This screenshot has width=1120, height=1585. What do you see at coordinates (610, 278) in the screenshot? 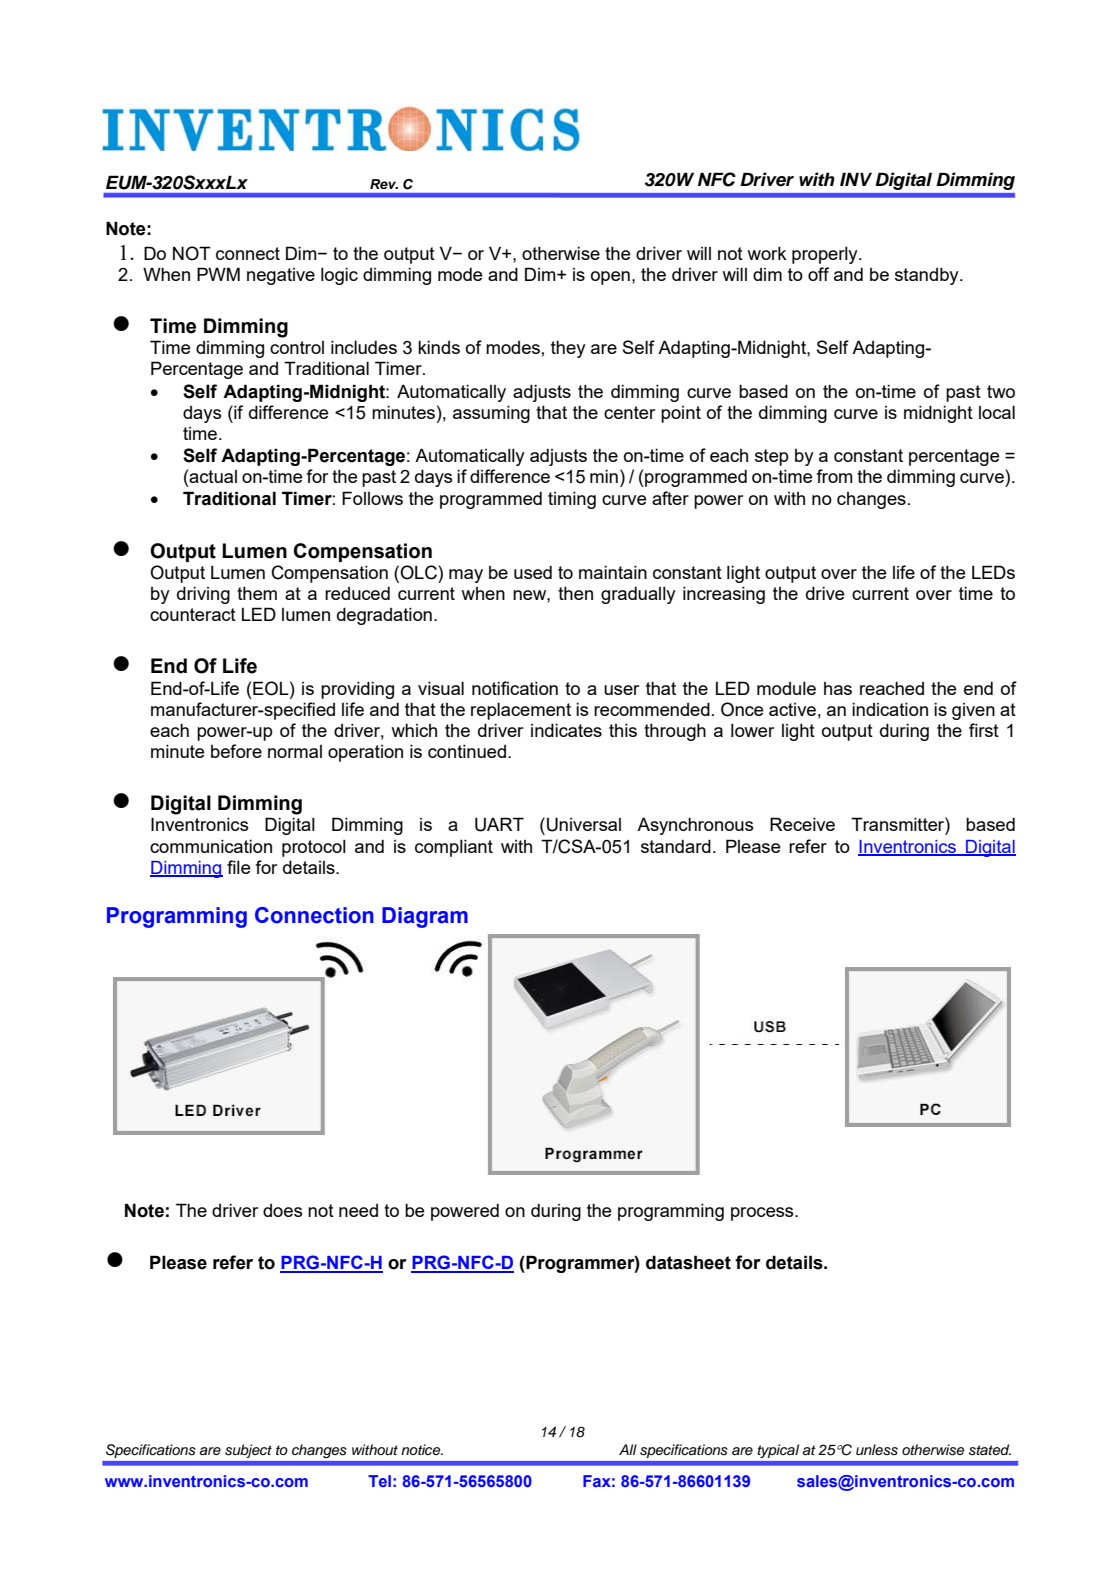
I see `open` at bounding box center [610, 278].
